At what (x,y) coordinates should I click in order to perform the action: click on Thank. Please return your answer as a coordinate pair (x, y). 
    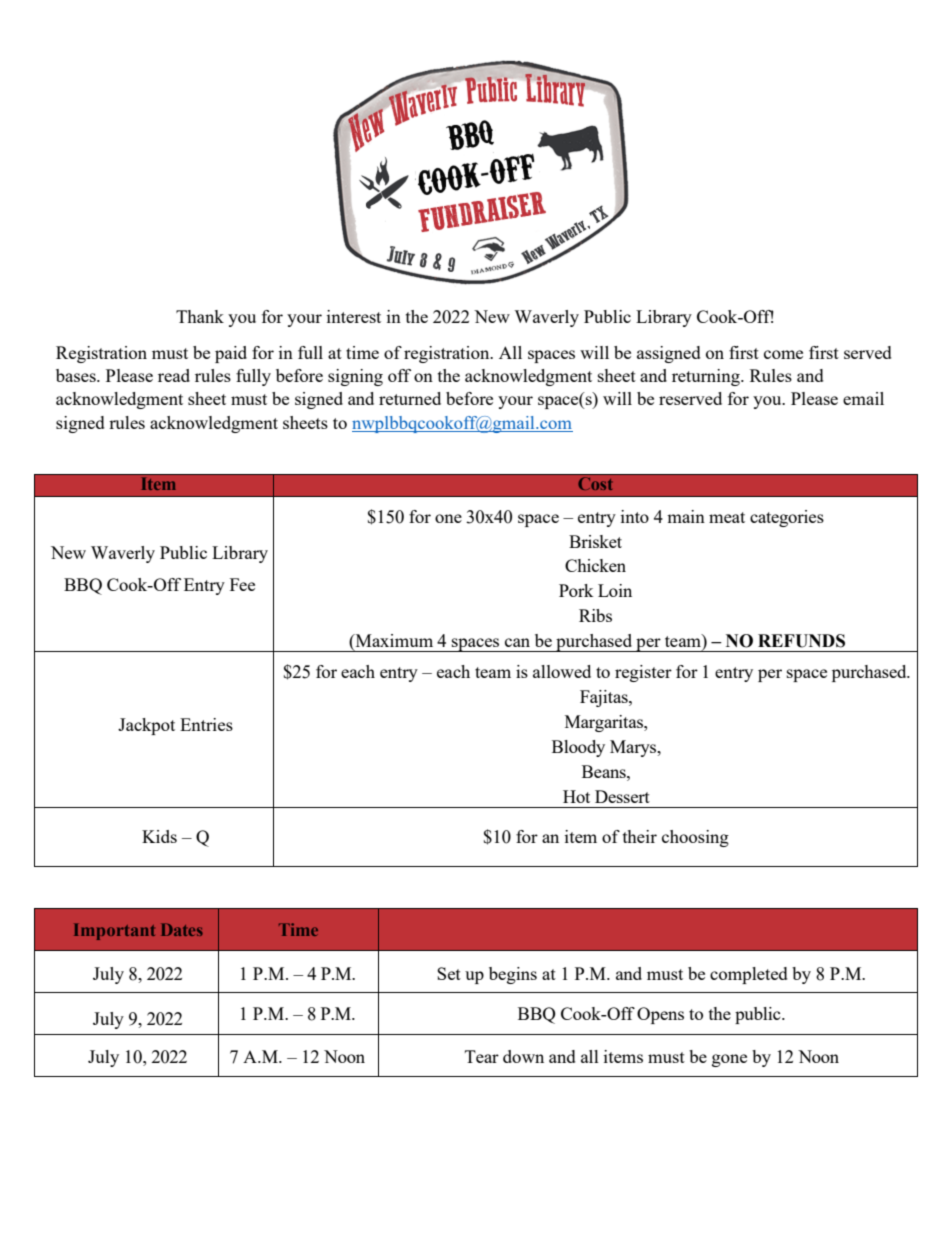
    Looking at the image, I should click on (200, 316).
